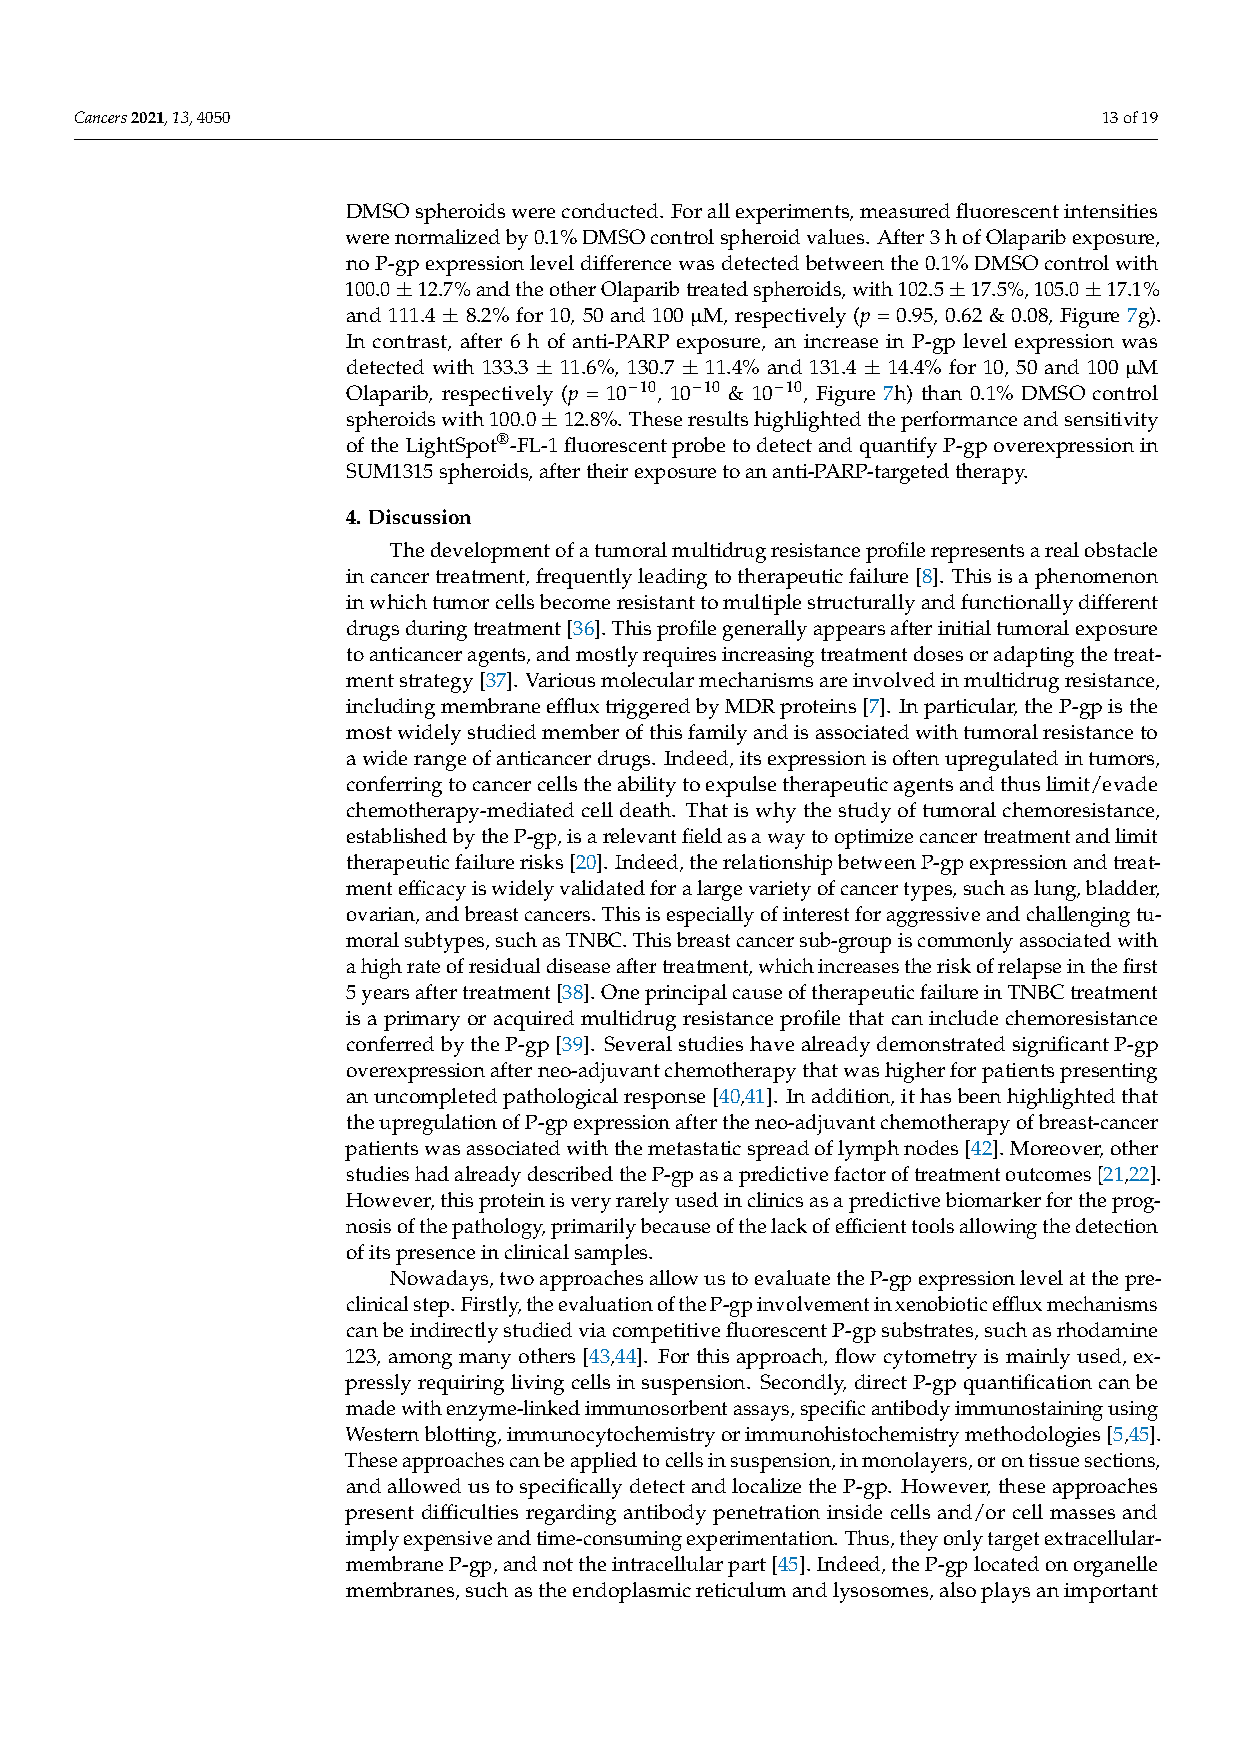 The width and height of the screenshot is (1233, 1744). What do you see at coordinates (698, 447) in the screenshot?
I see `probe` at bounding box center [698, 447].
